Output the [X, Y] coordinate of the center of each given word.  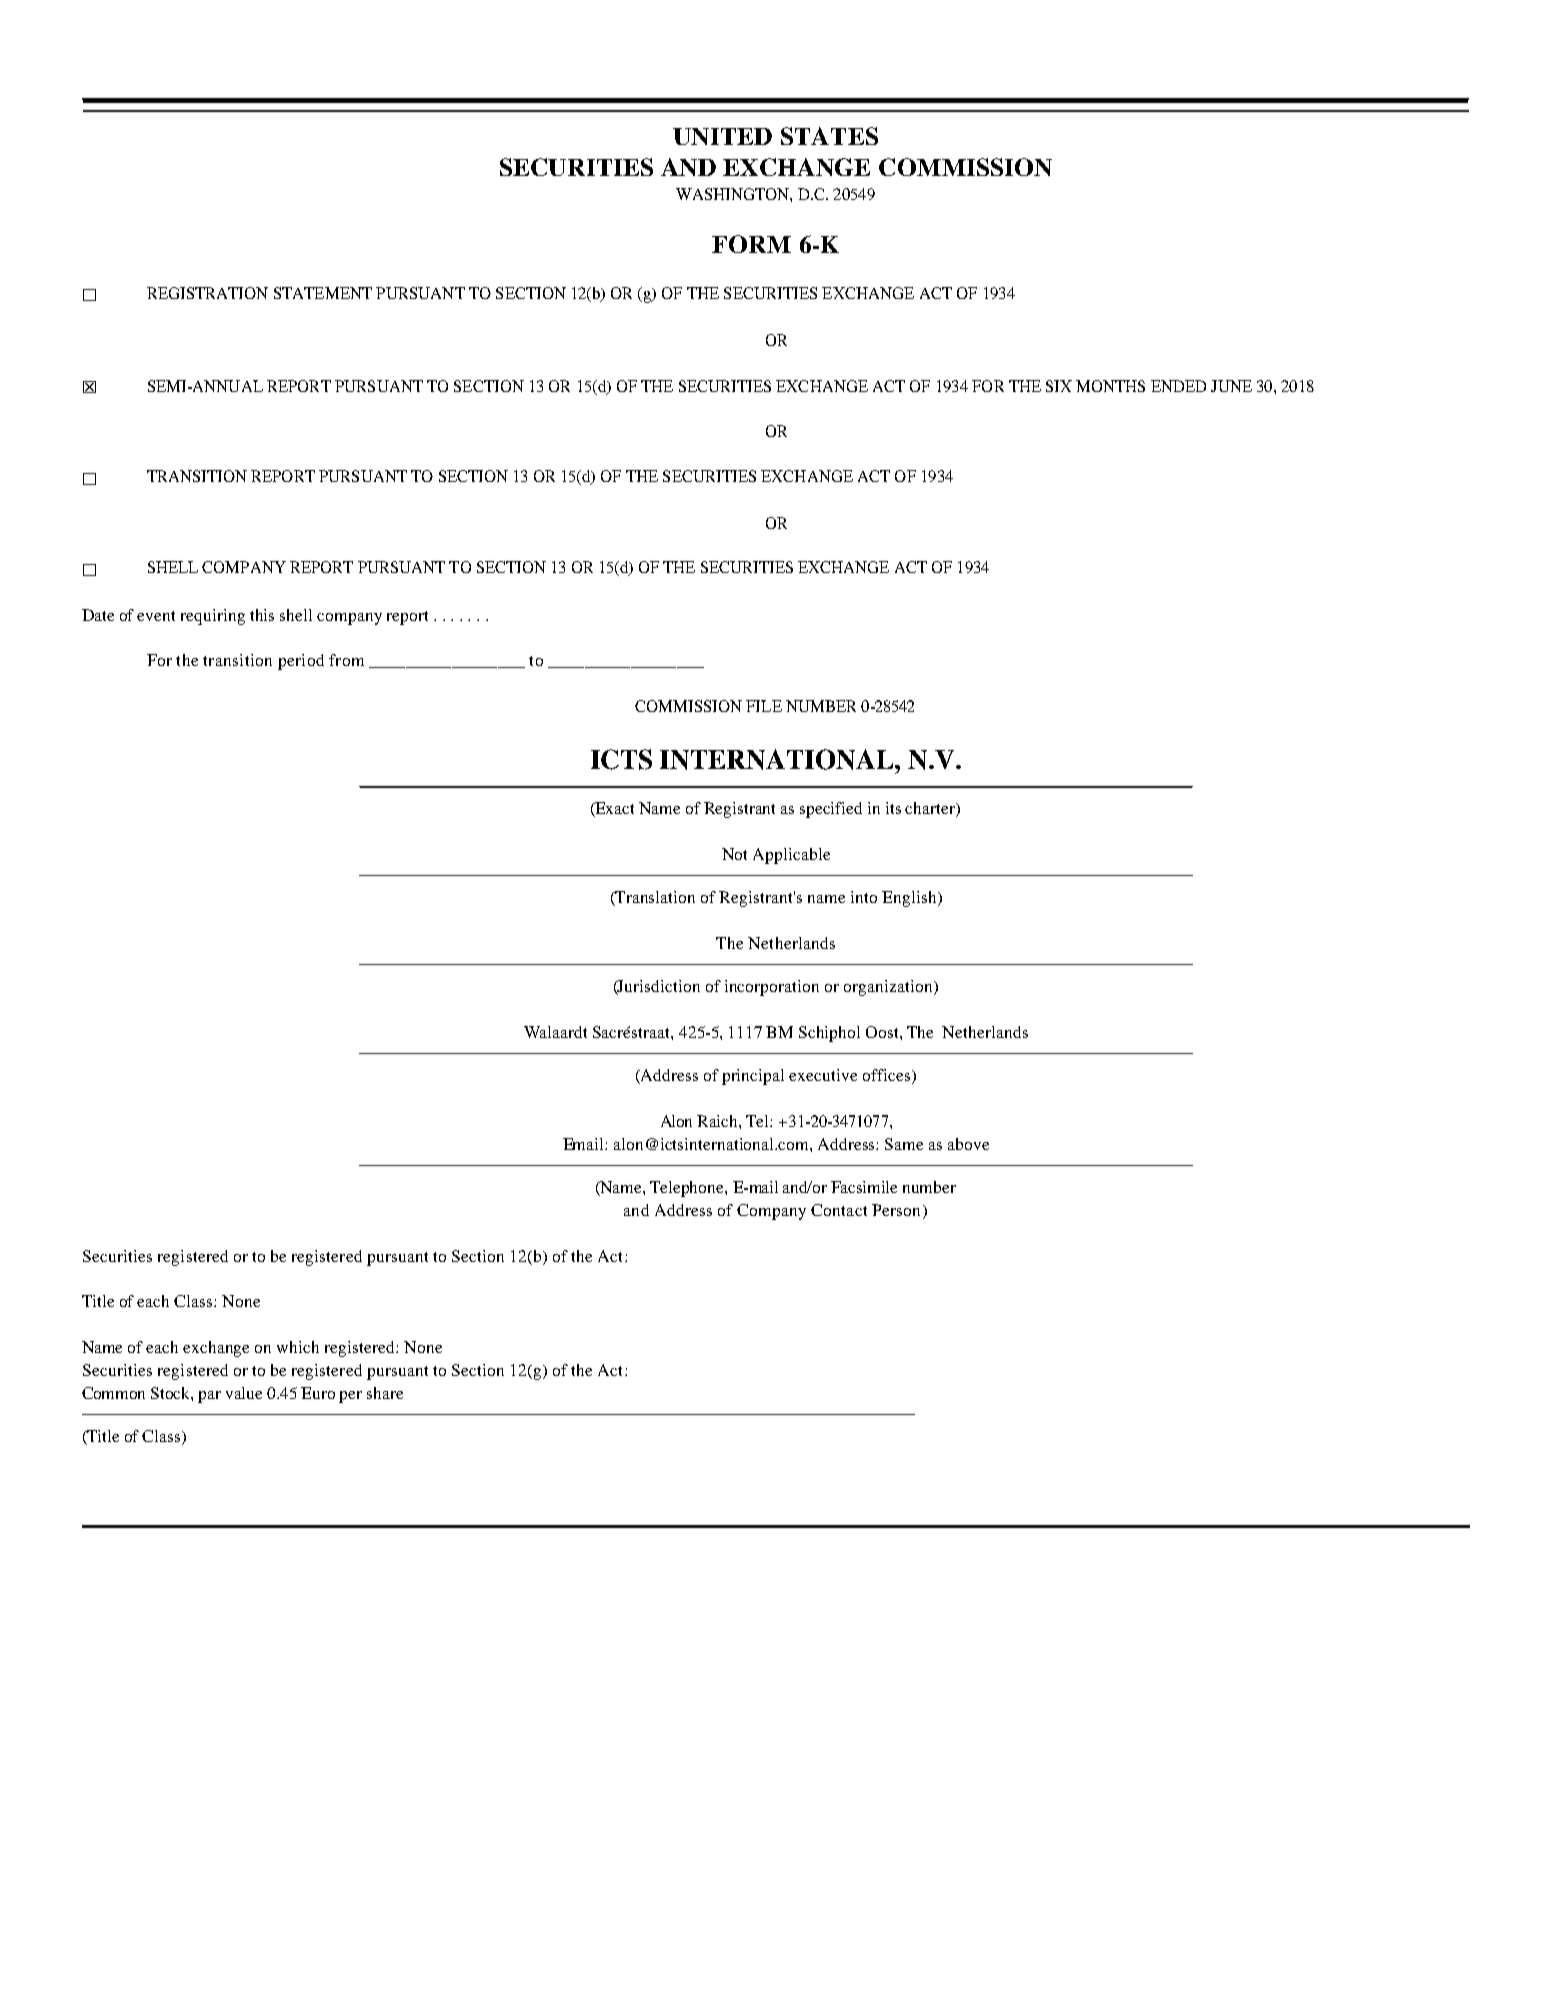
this [262, 615]
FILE [764, 706]
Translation [654, 898]
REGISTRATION [207, 293]
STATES [829, 136]
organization [889, 988]
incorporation [772, 988]
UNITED [722, 136]
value [244, 1393]
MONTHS [1110, 386]
